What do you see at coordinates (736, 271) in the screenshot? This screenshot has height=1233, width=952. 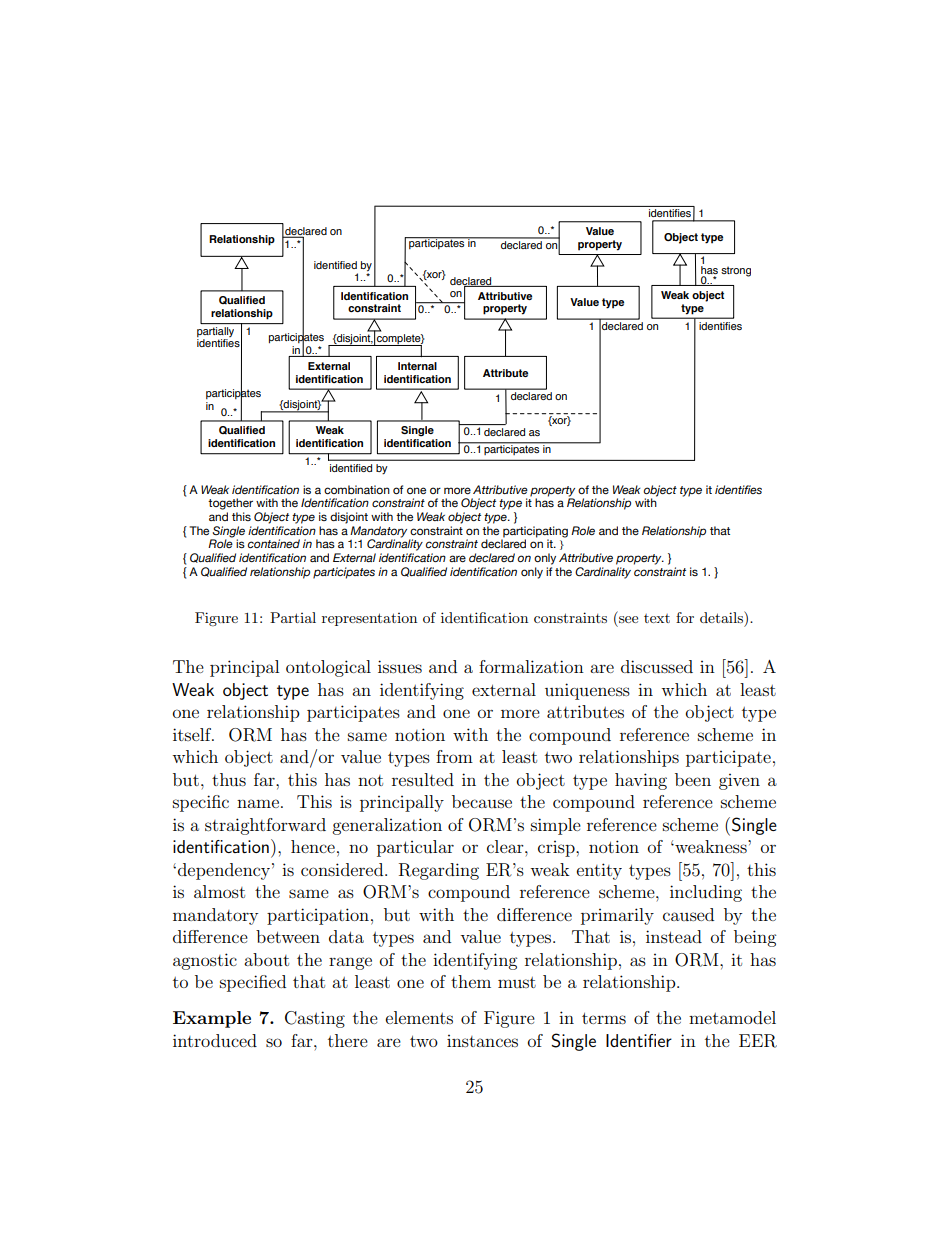 I see `strong` at bounding box center [736, 271].
